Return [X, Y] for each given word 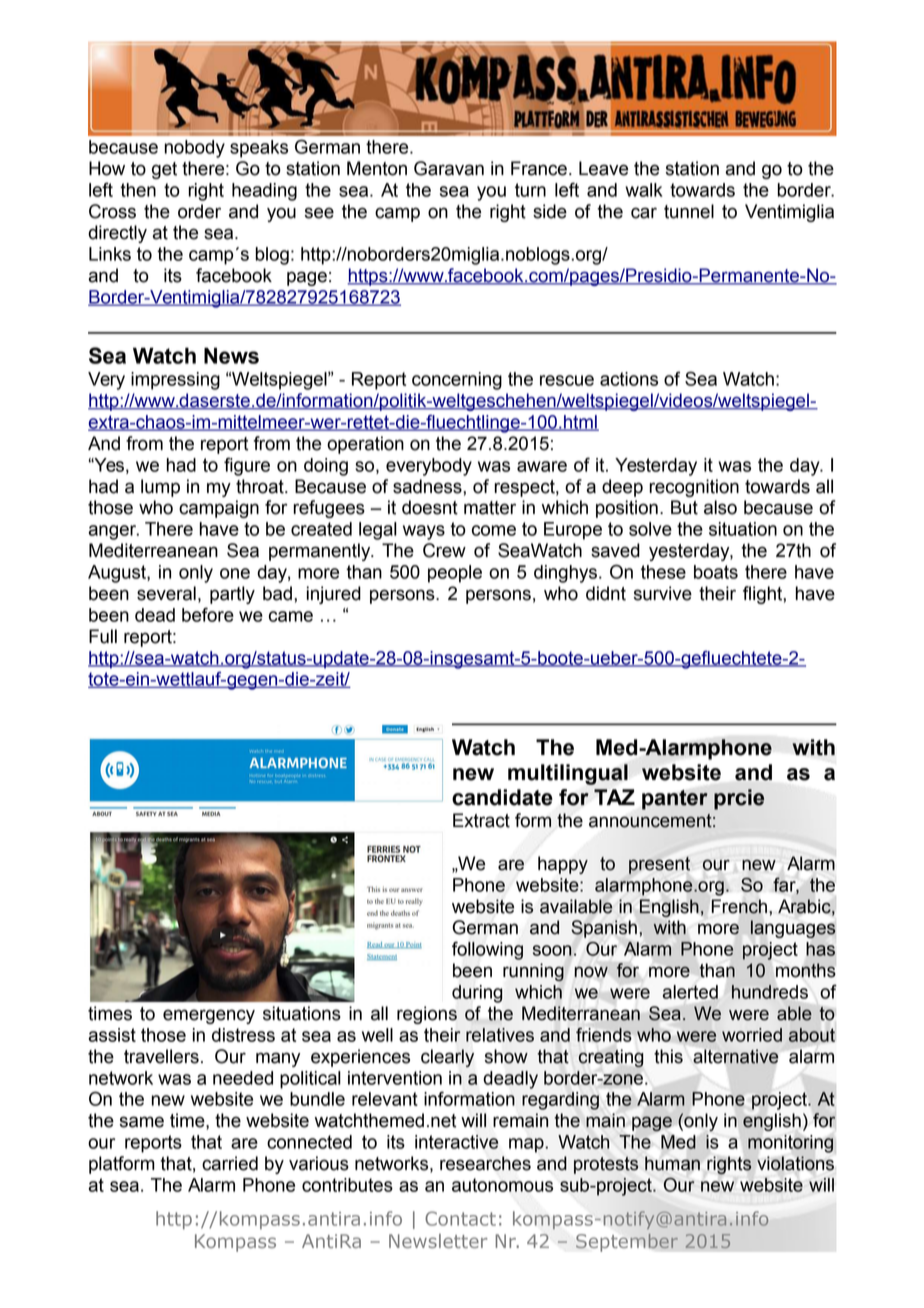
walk [644, 190]
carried [230, 1163]
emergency [209, 1016]
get [164, 170]
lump [160, 488]
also [720, 507]
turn [530, 190]
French [739, 906]
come [494, 530]
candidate [502, 797]
